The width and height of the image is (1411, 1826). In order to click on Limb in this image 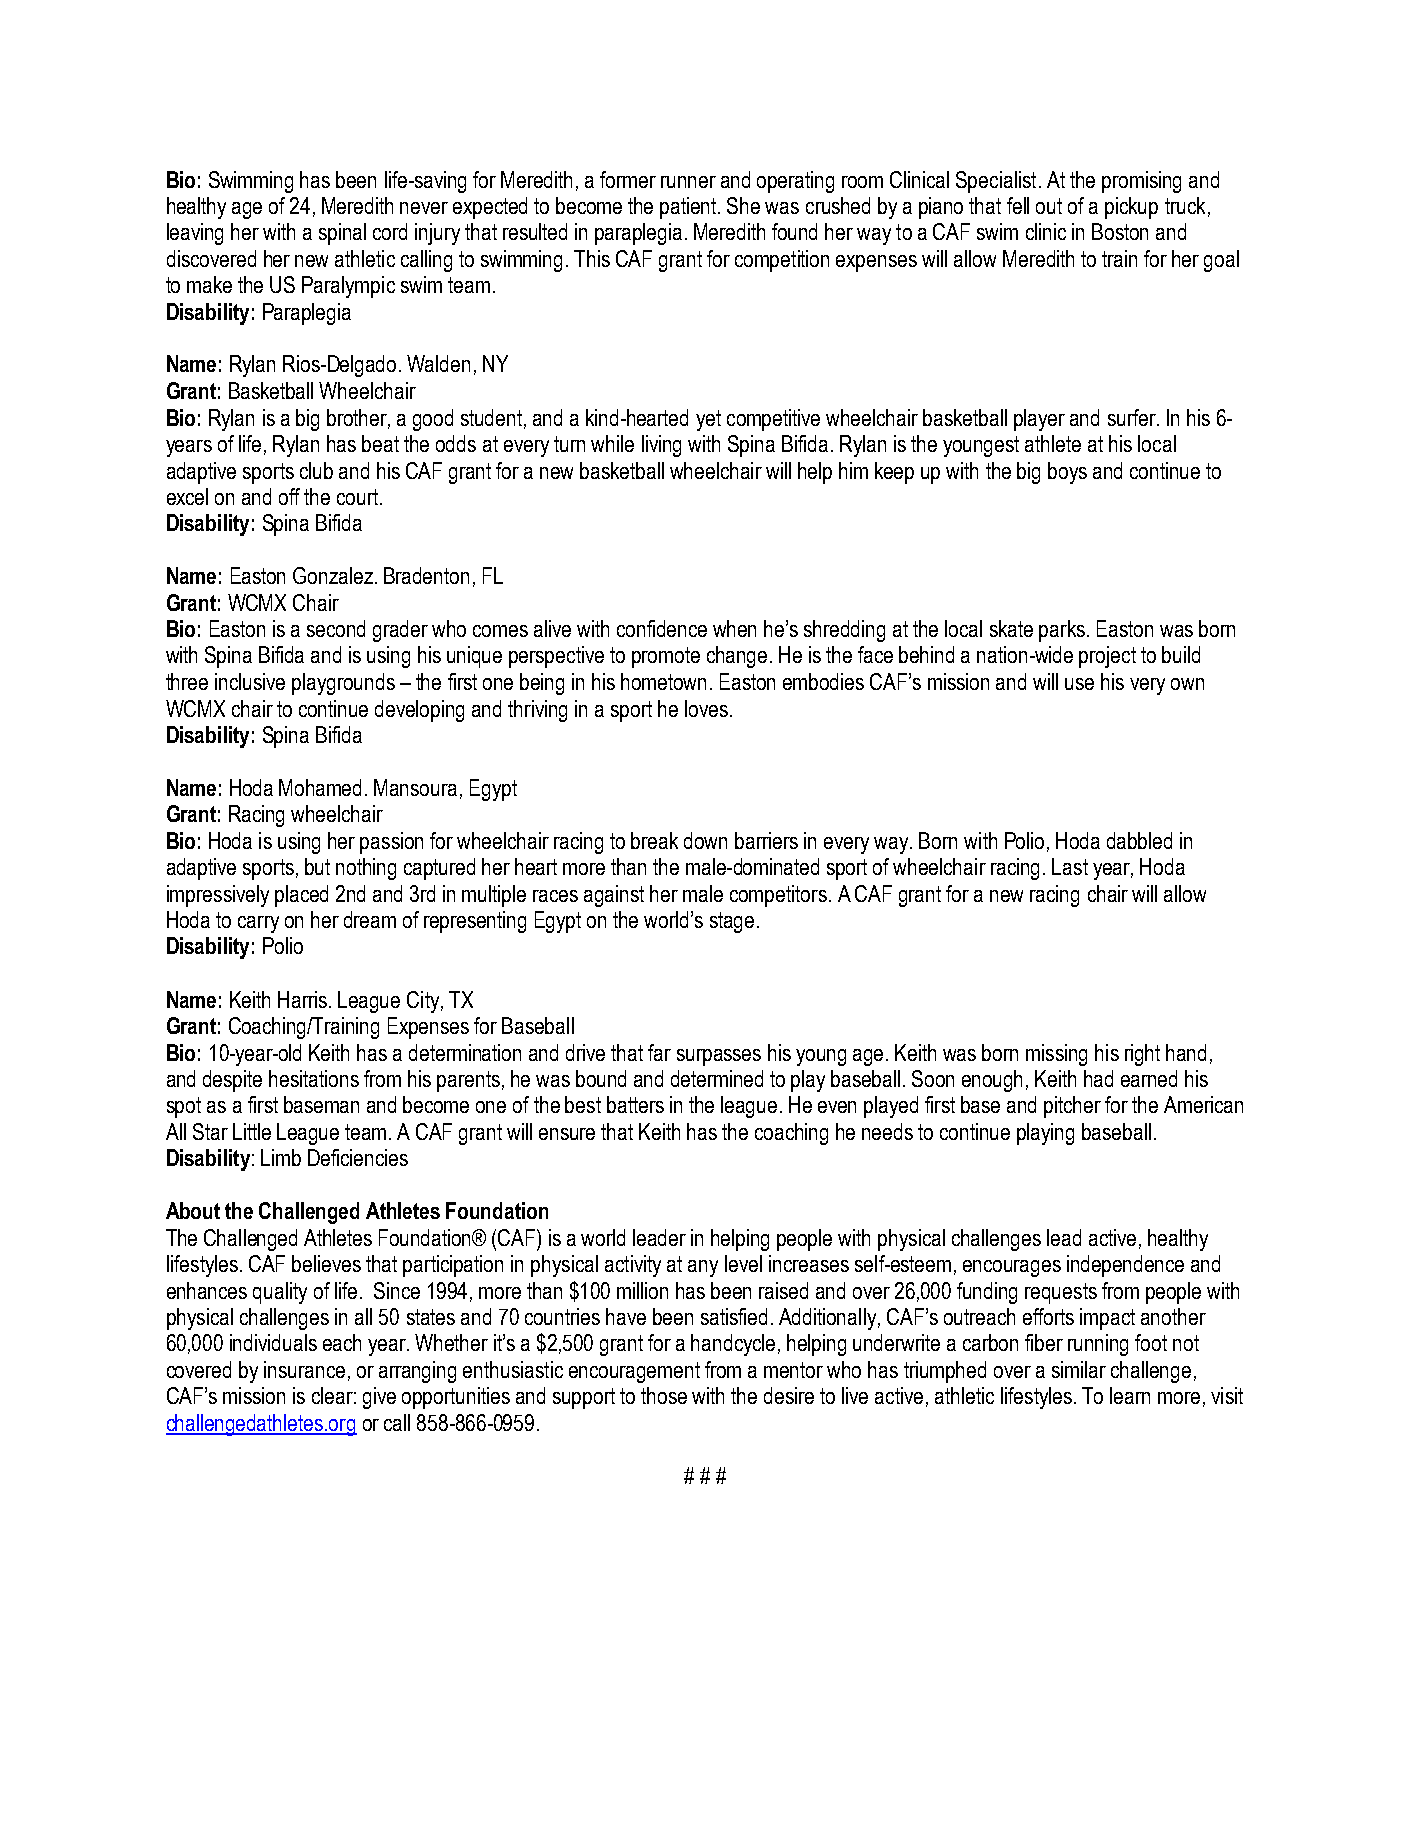, I will do `click(281, 1157)`.
